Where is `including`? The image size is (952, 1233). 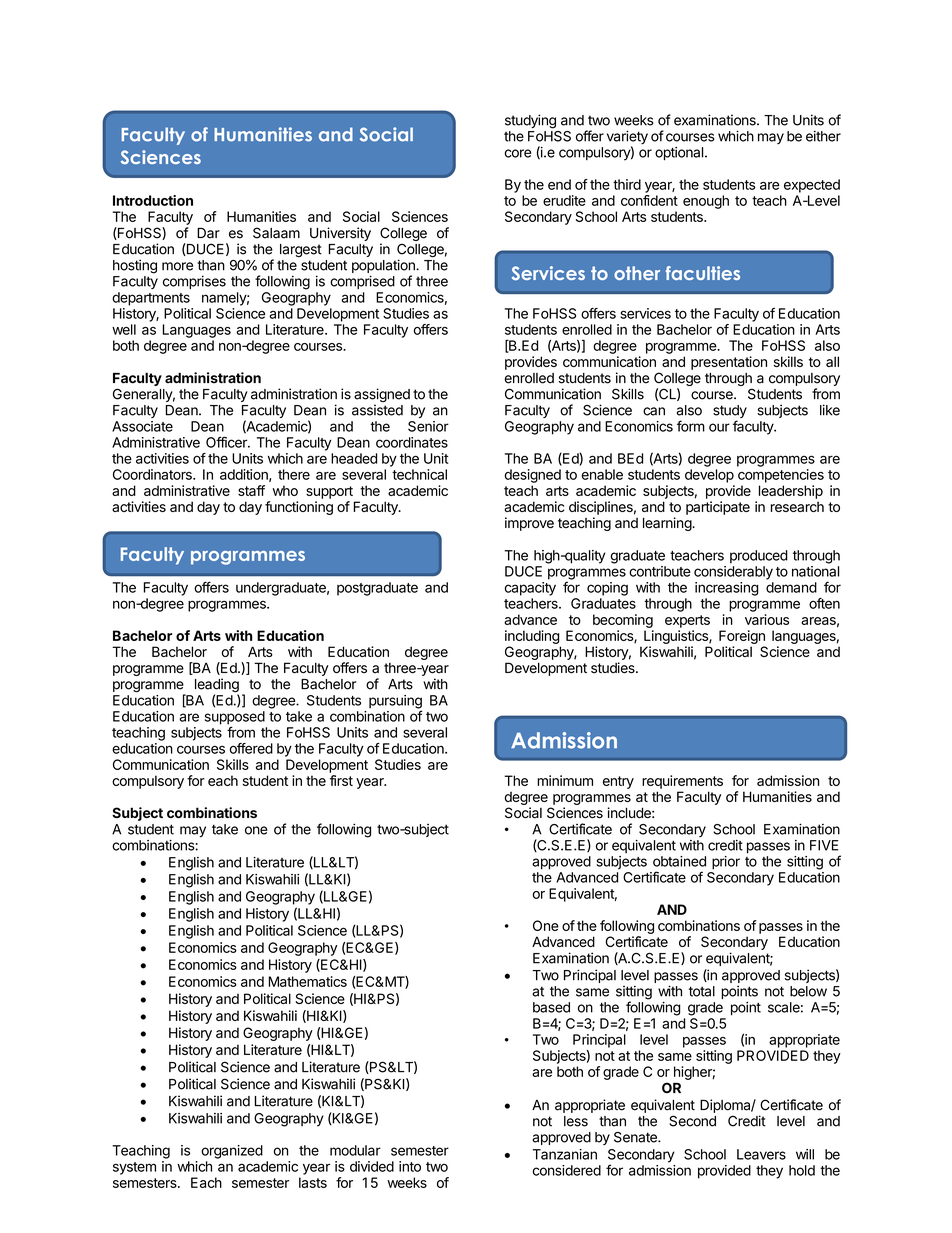
including is located at coordinates (532, 637).
